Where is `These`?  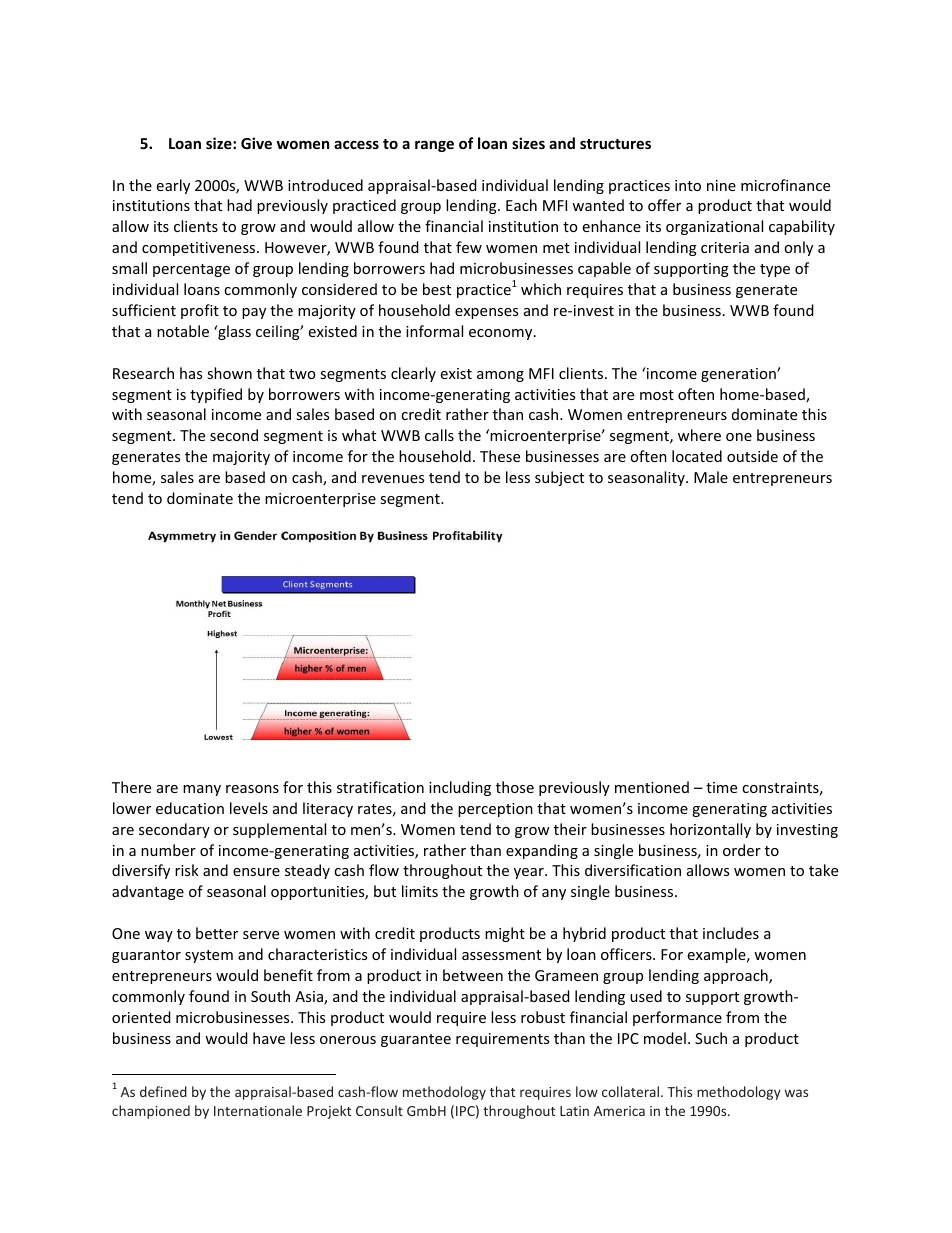 These is located at coordinates (500, 456).
